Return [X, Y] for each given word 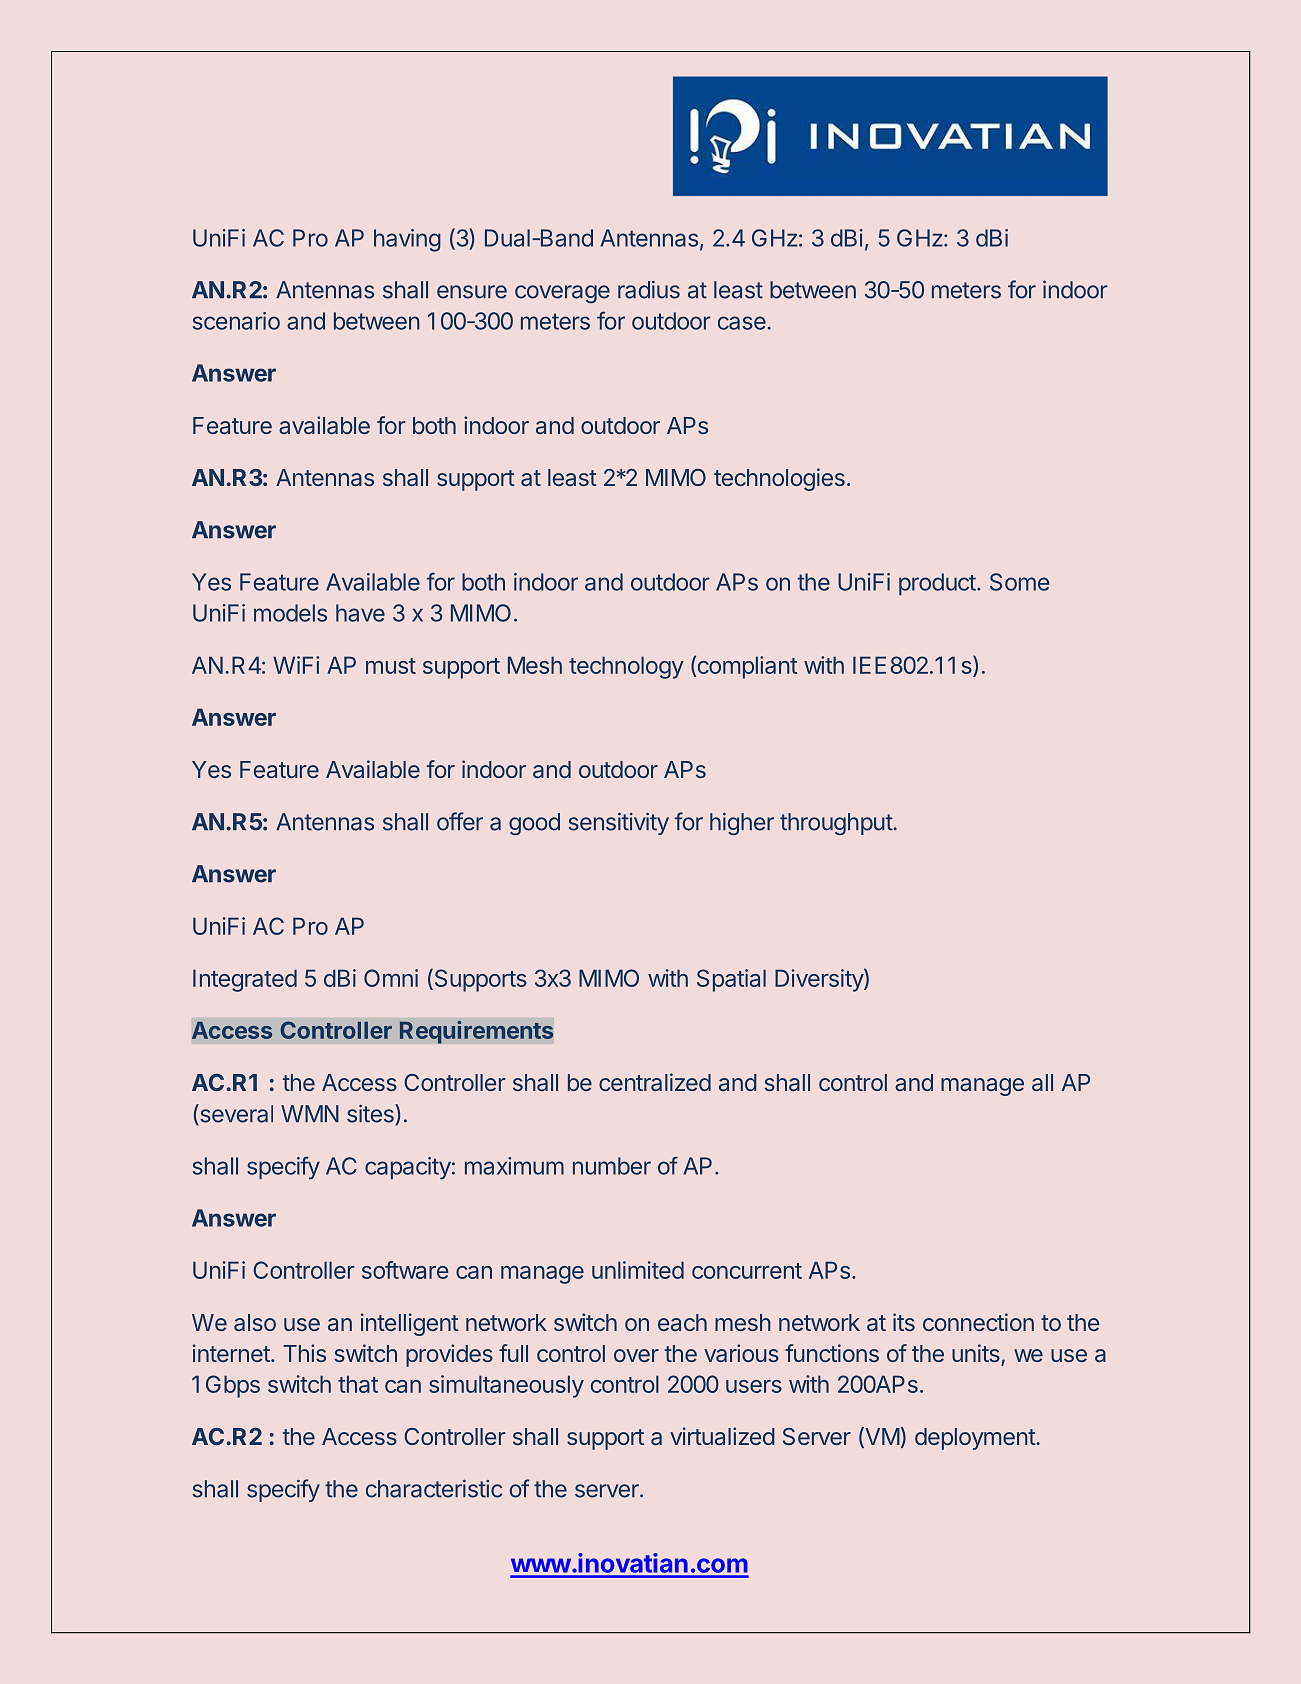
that [358, 1384]
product [937, 584]
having [407, 240]
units [976, 1353]
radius [649, 290]
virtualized [722, 1436]
